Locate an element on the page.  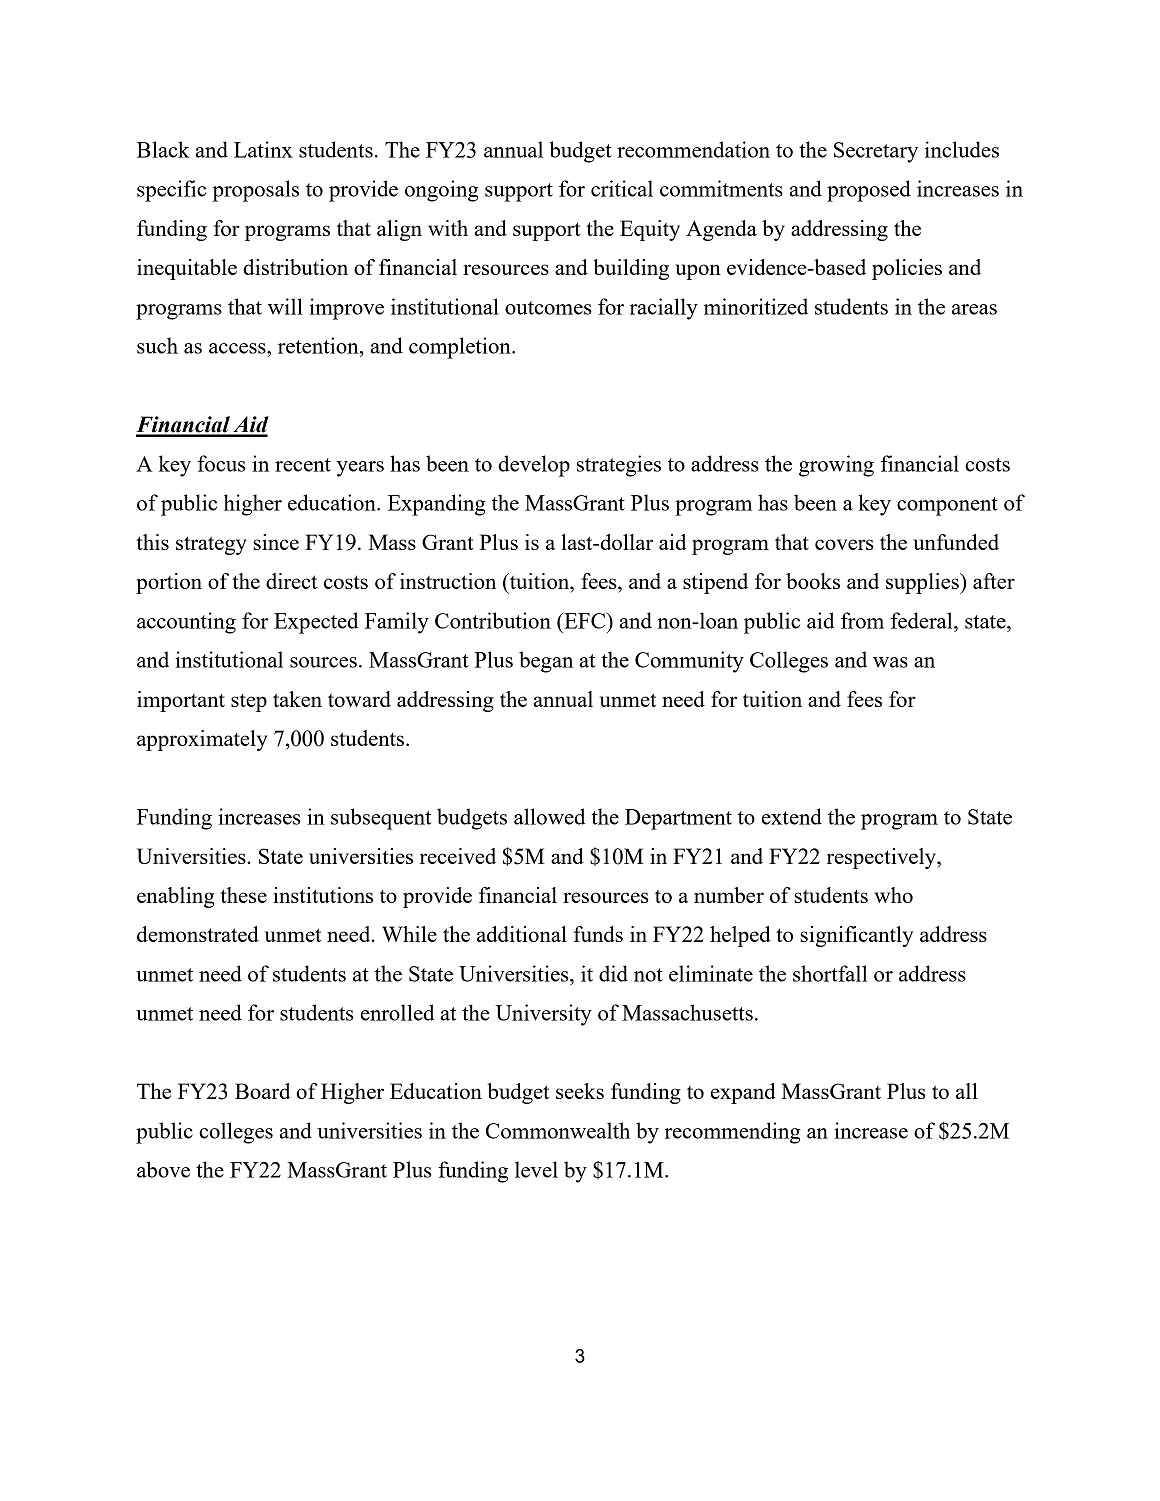
critical is located at coordinates (622, 188).
